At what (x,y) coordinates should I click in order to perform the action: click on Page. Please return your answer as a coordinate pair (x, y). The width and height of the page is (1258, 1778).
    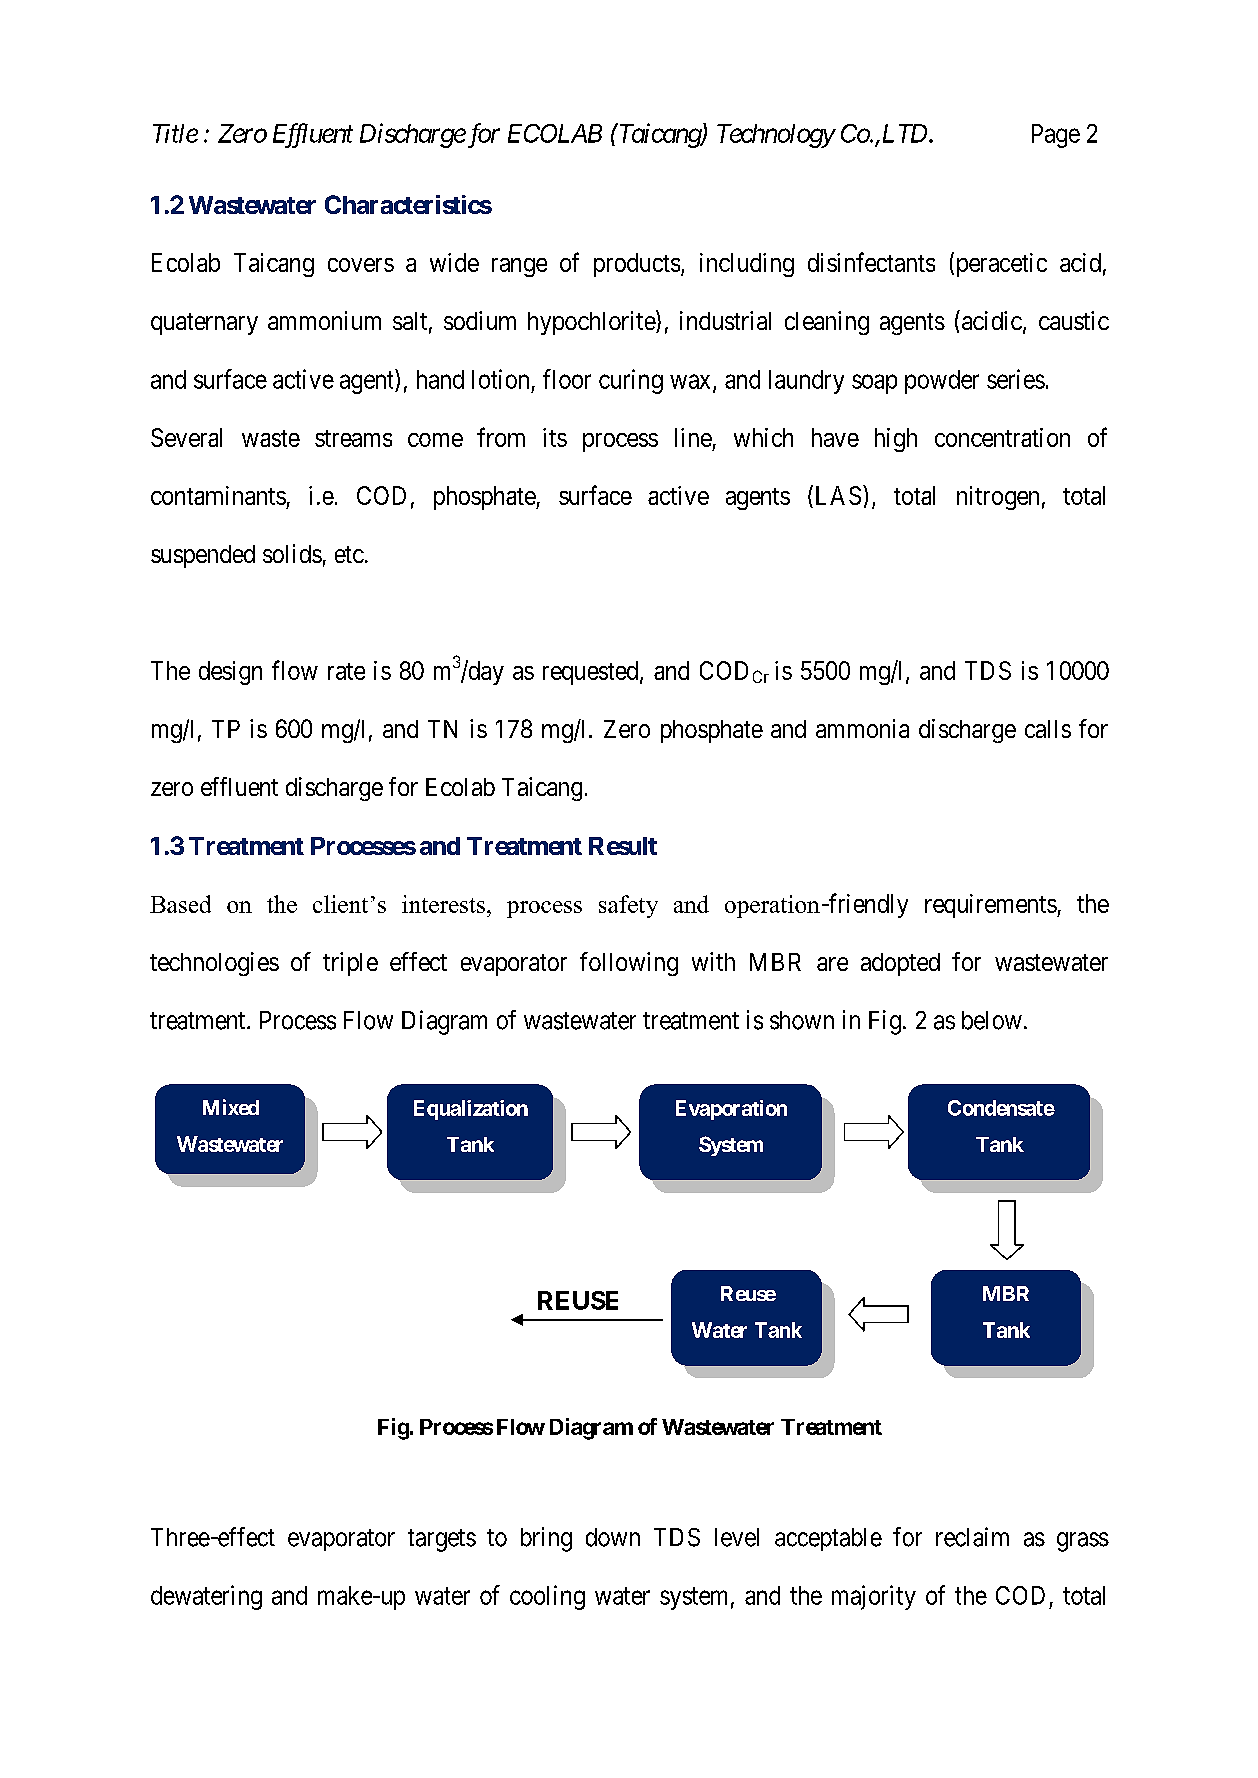
    Looking at the image, I should click on (1056, 136).
